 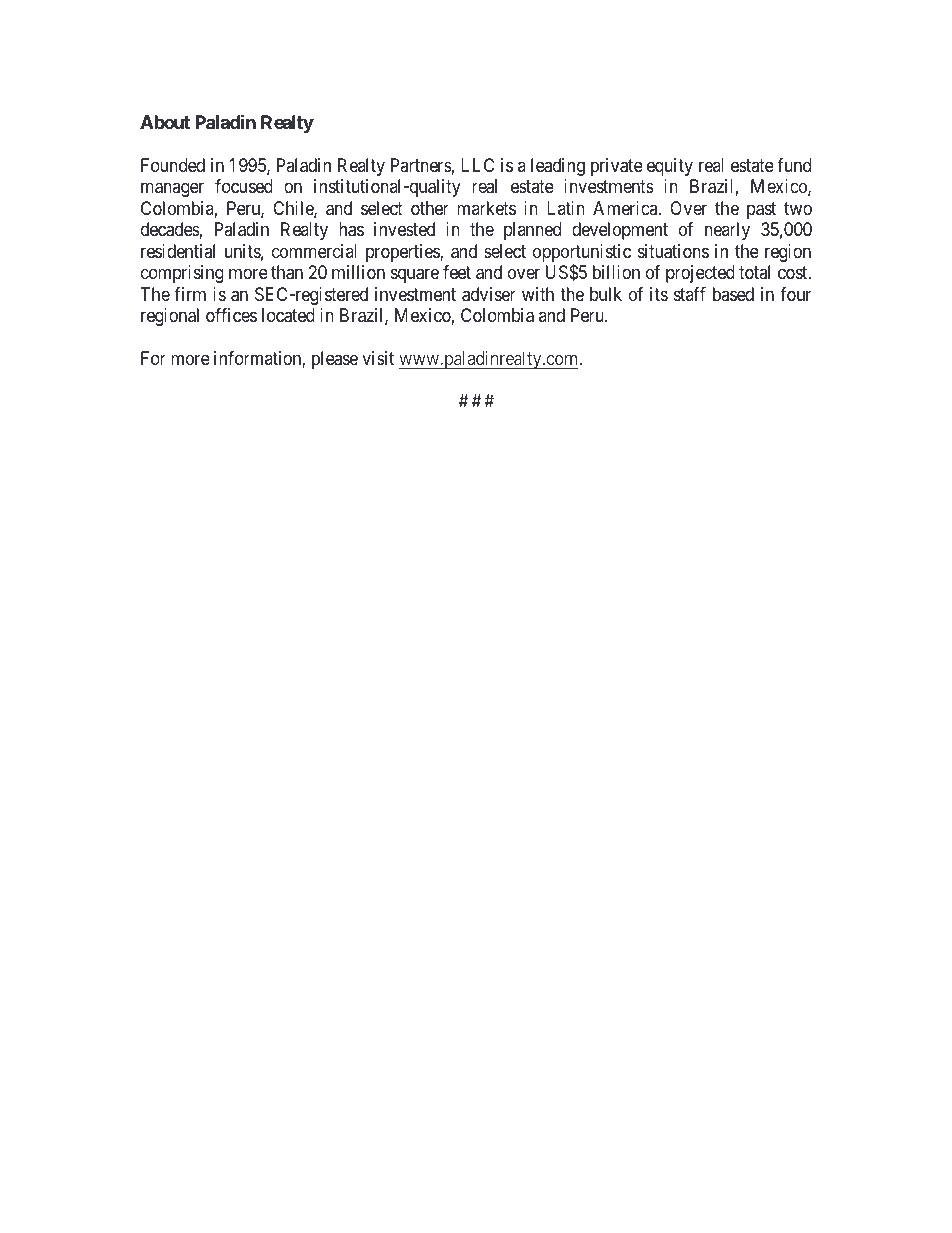 What do you see at coordinates (477, 165) in the page?
I see `LLC` at bounding box center [477, 165].
